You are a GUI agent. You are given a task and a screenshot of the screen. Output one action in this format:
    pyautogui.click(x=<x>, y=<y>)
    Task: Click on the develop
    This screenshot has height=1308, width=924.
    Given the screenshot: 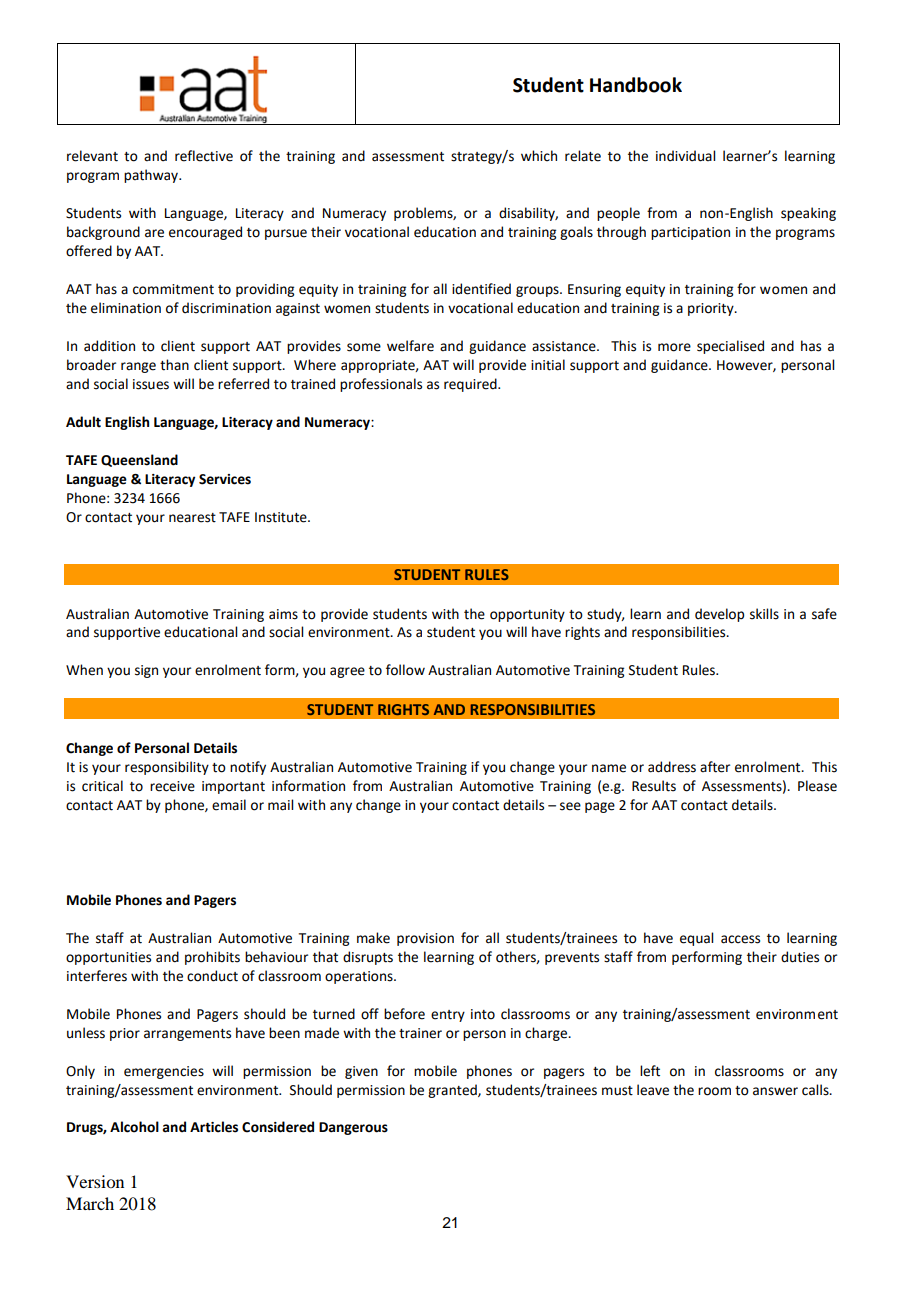 What is the action you would take?
    pyautogui.click(x=719, y=615)
